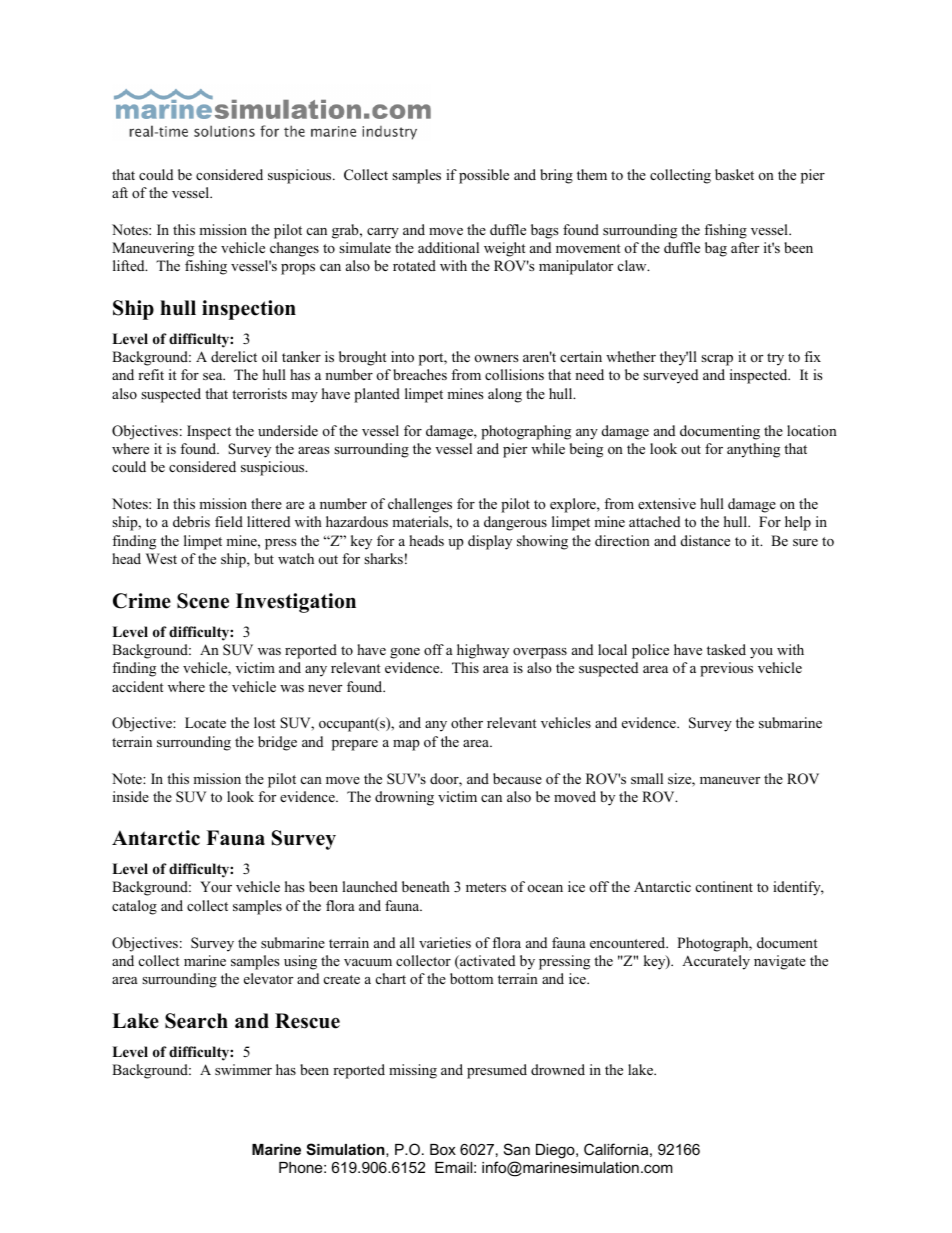 Image resolution: width=952 pixels, height=1233 pixels. What do you see at coordinates (443, 1149) in the screenshot?
I see `Box` at bounding box center [443, 1149].
